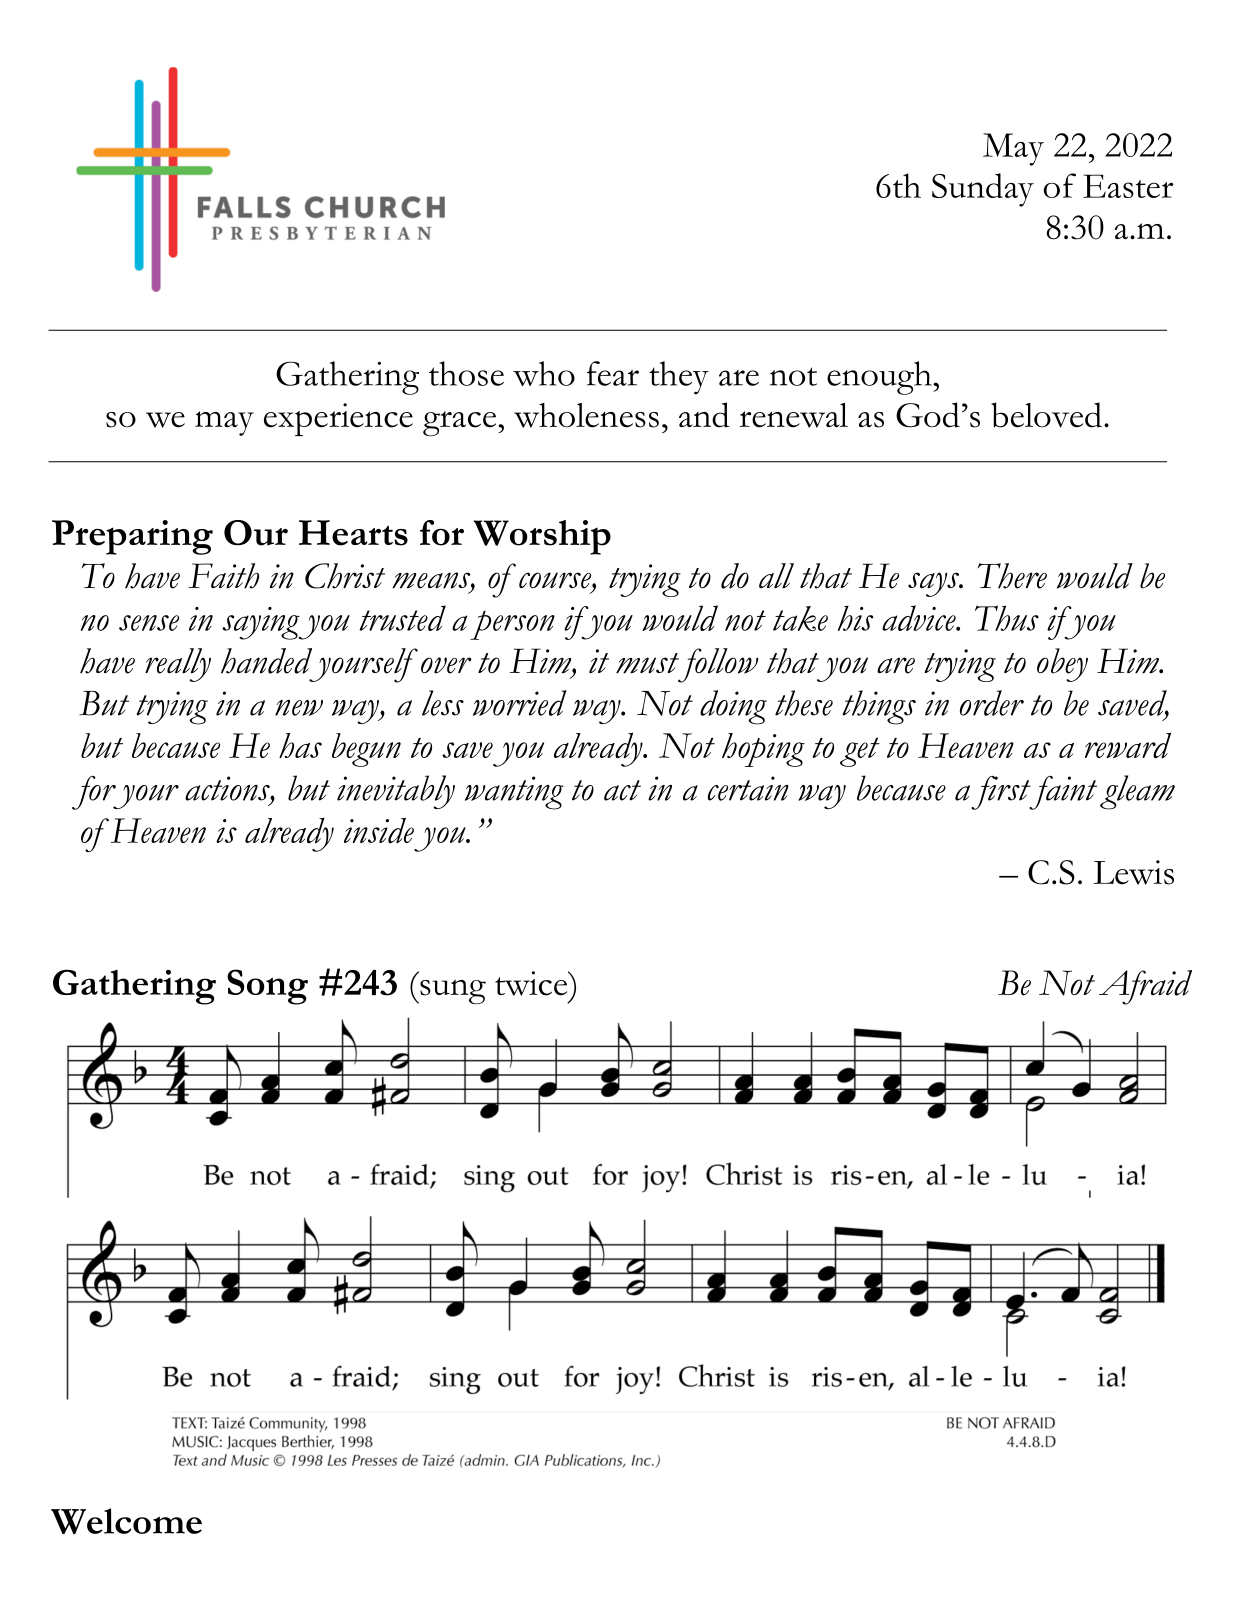 This page has width=1247, height=1614. I want to click on Thus, so click(1007, 618).
